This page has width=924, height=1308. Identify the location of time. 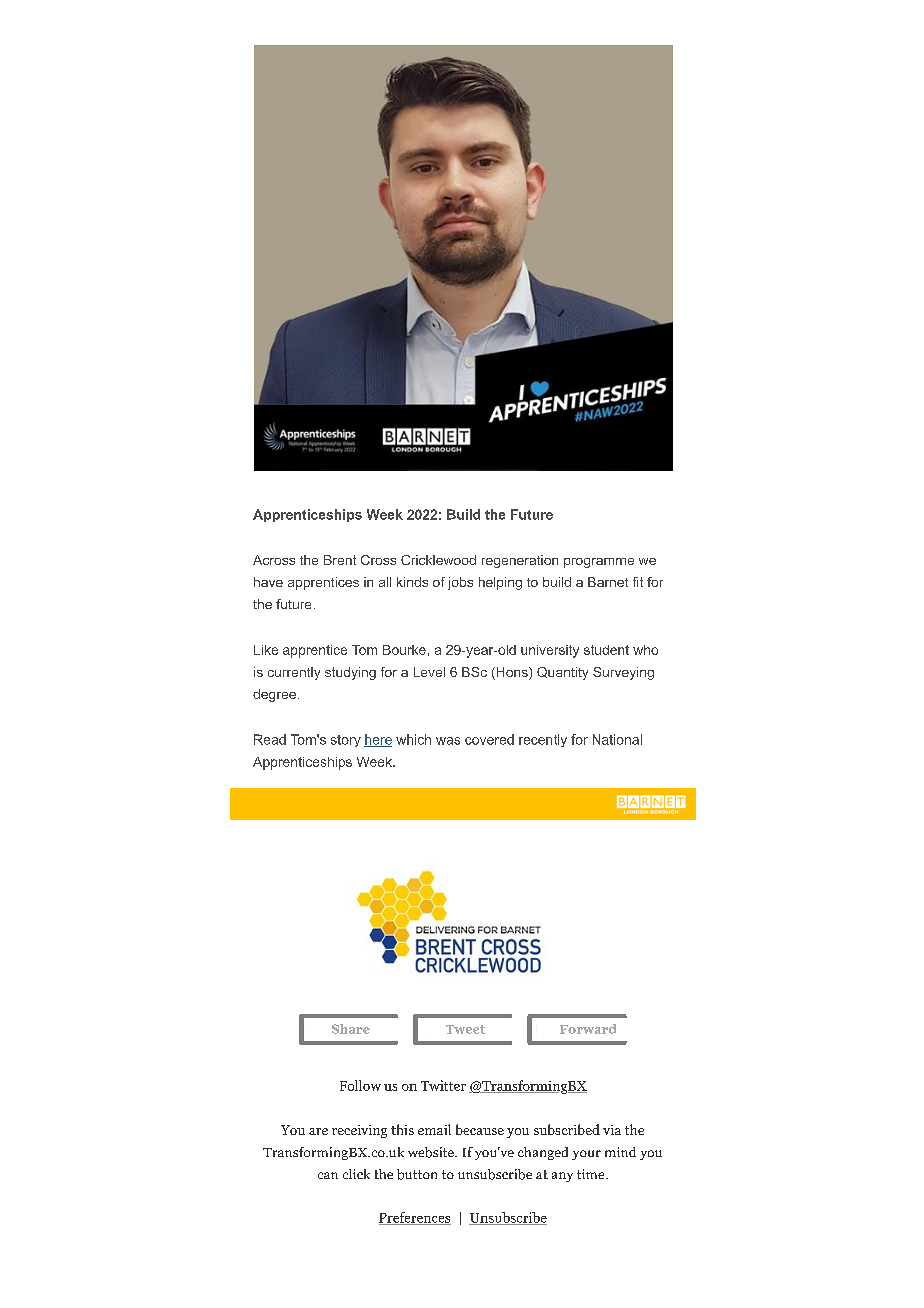
(592, 1174).
